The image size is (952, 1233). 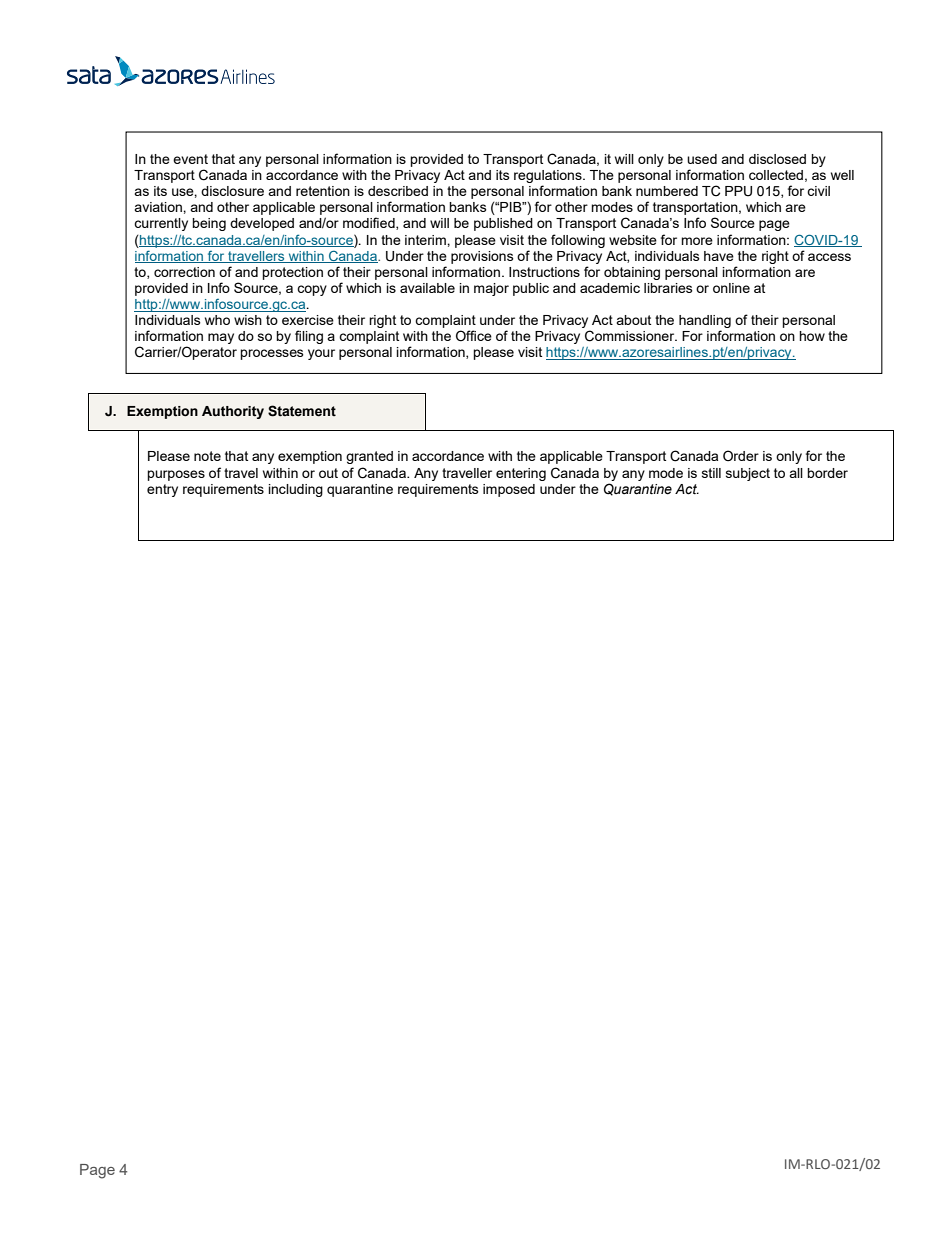 I want to click on Authority, so click(x=233, y=412).
